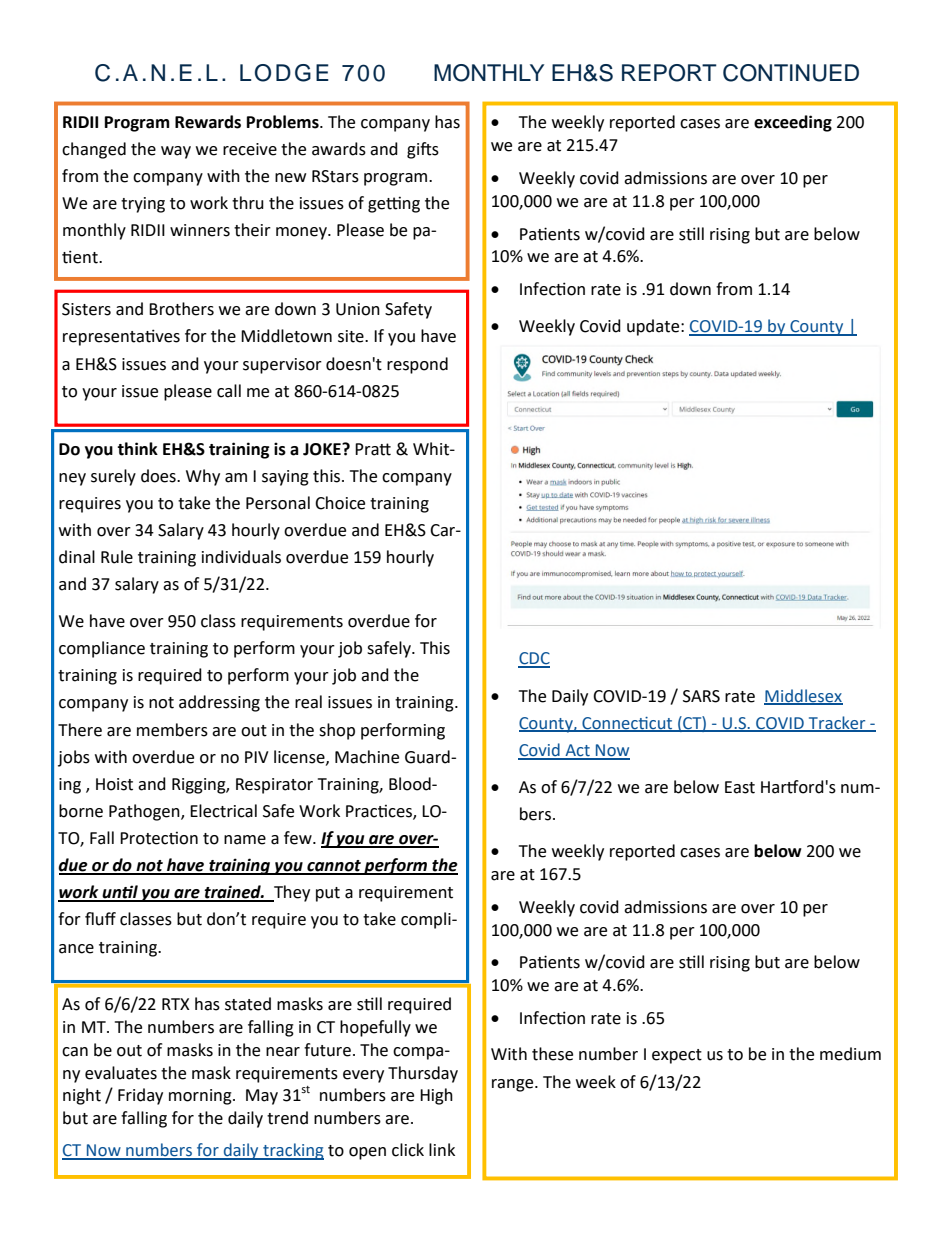 The width and height of the document is (952, 1233). What do you see at coordinates (436, 1096) in the document?
I see `High` at bounding box center [436, 1096].
